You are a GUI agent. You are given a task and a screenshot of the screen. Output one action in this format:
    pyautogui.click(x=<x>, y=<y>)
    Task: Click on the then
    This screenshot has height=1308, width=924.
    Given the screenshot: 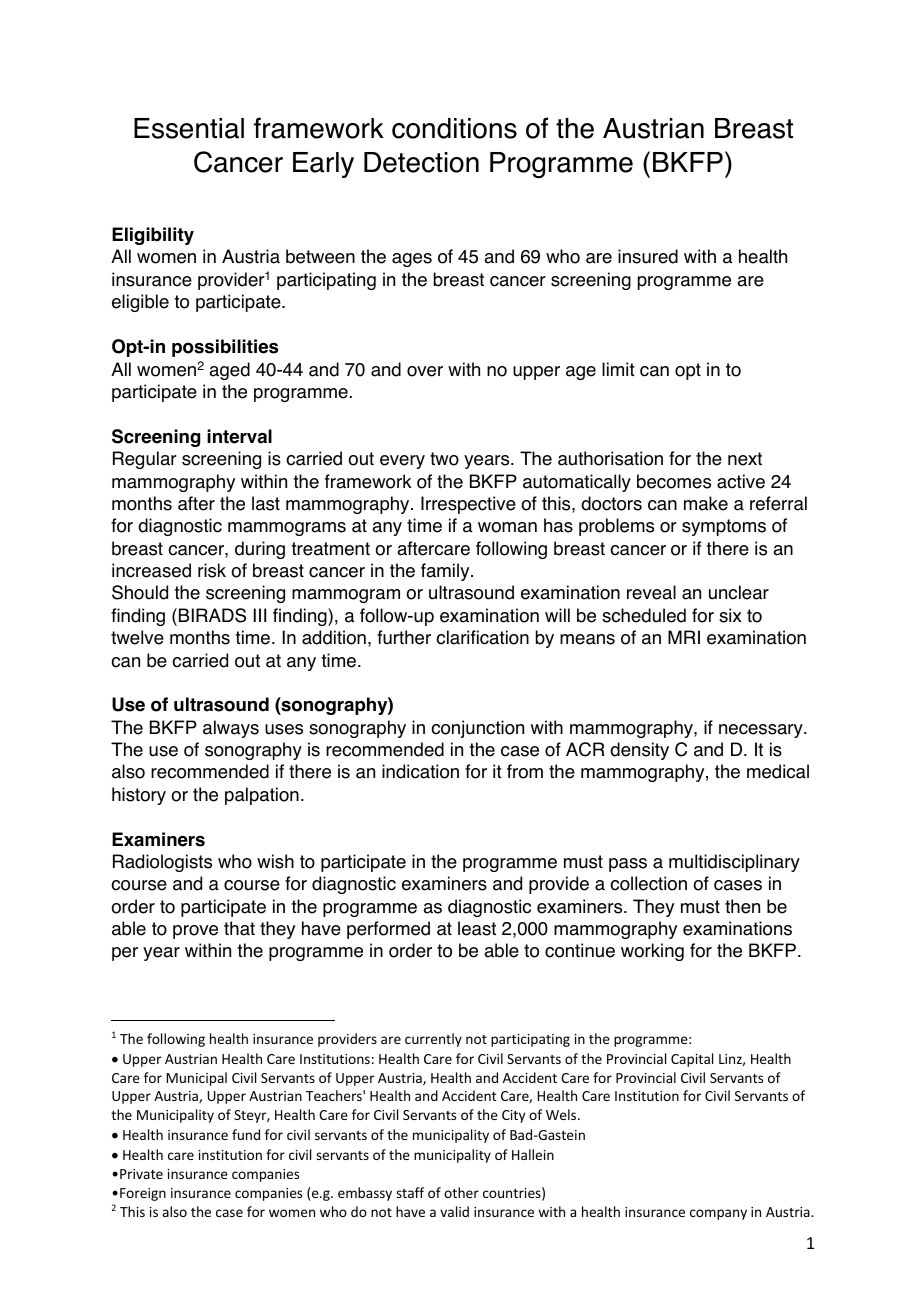 What is the action you would take?
    pyautogui.click(x=742, y=906)
